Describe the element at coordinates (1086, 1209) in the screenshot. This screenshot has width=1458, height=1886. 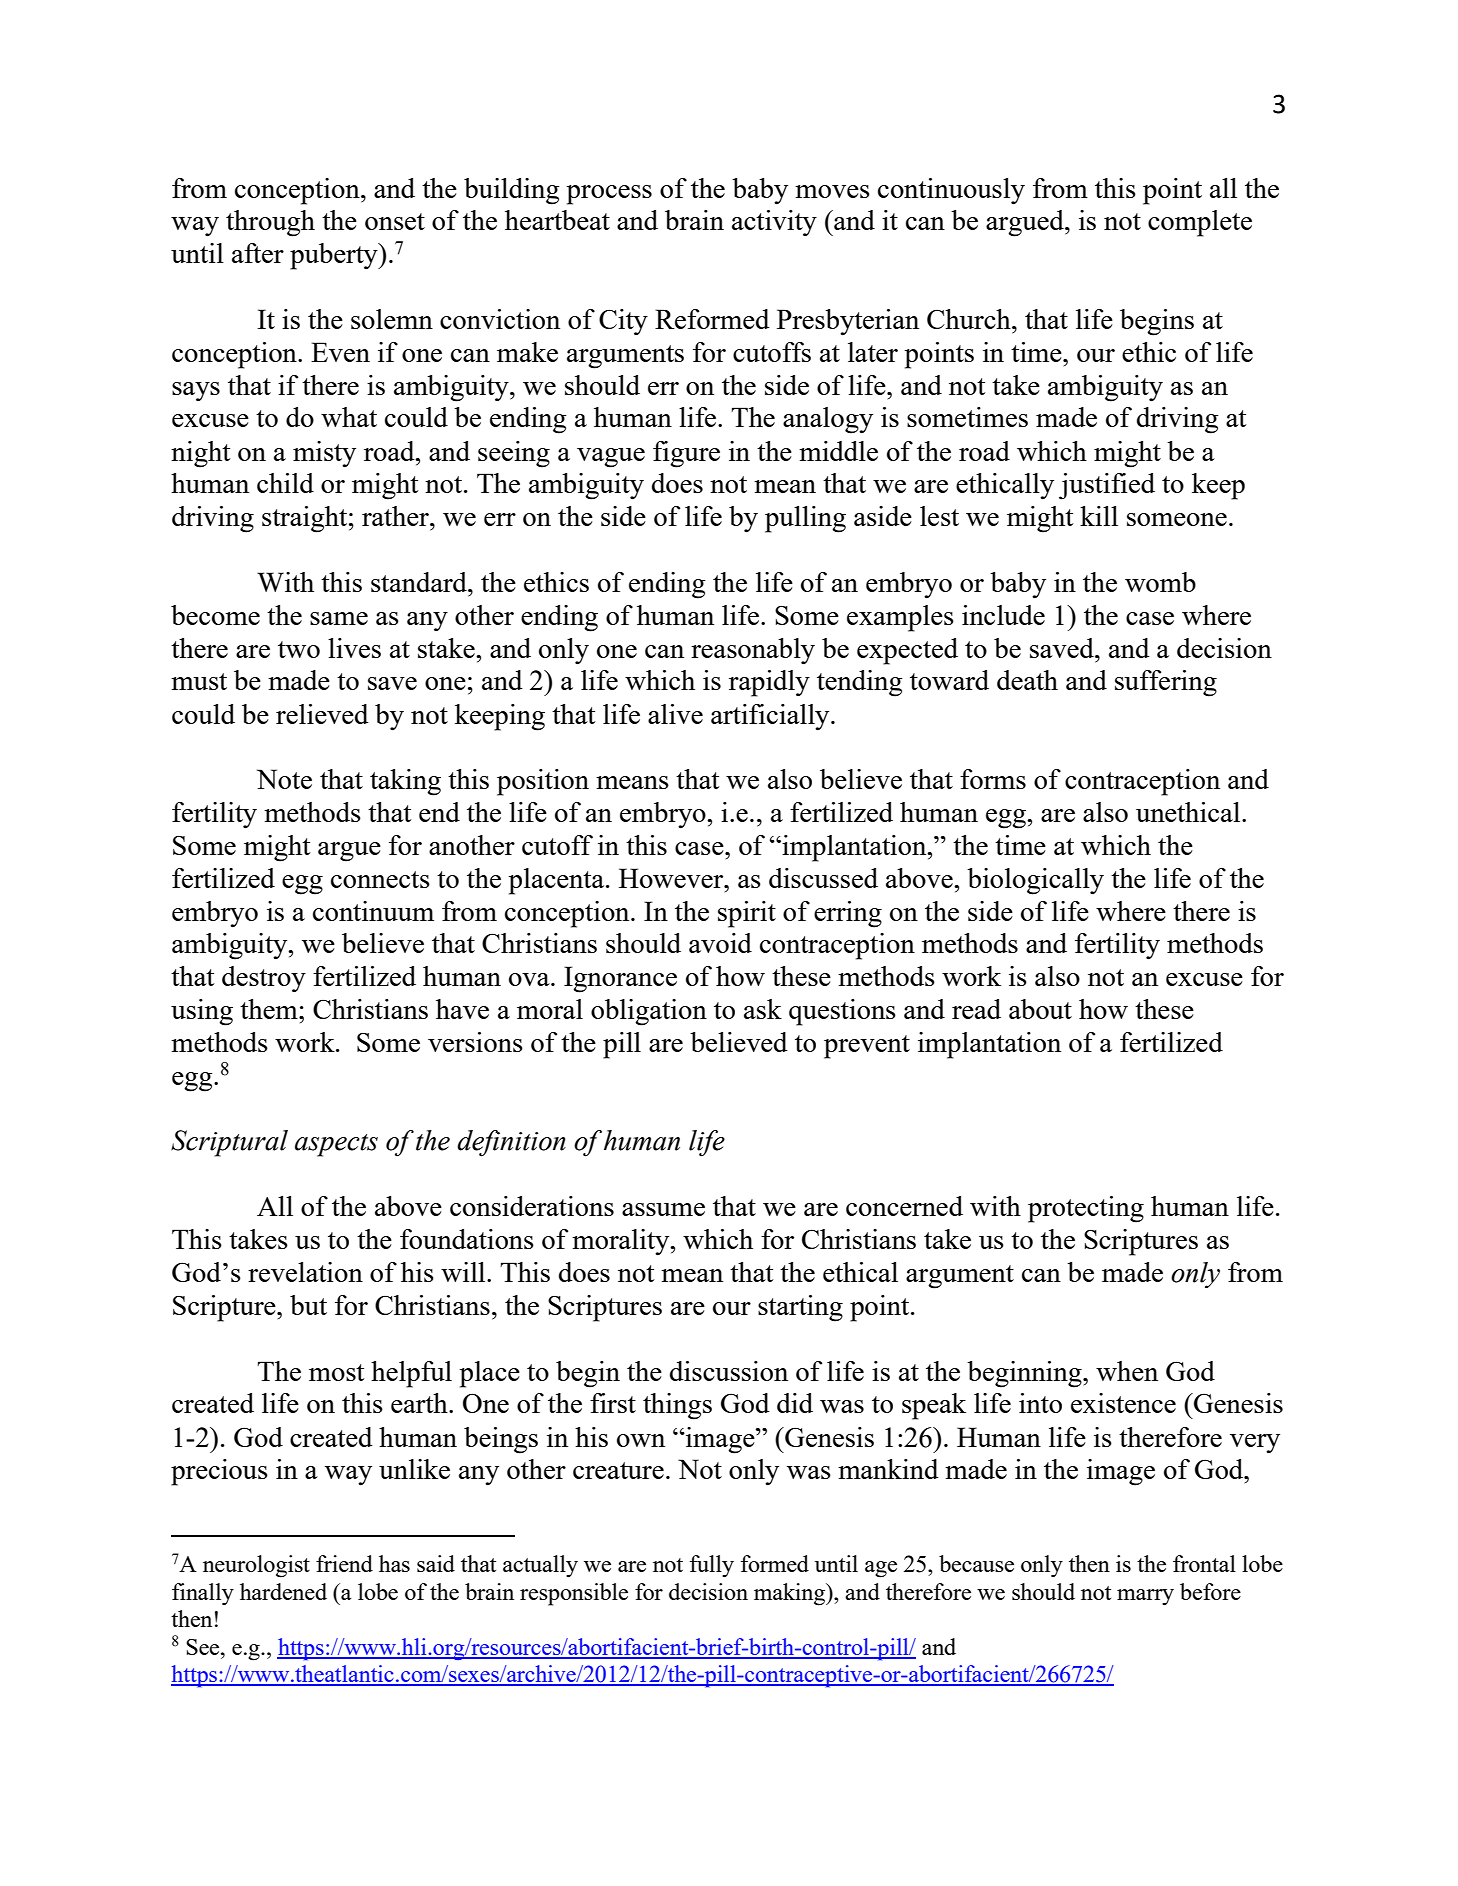
I see `protecting` at that location.
